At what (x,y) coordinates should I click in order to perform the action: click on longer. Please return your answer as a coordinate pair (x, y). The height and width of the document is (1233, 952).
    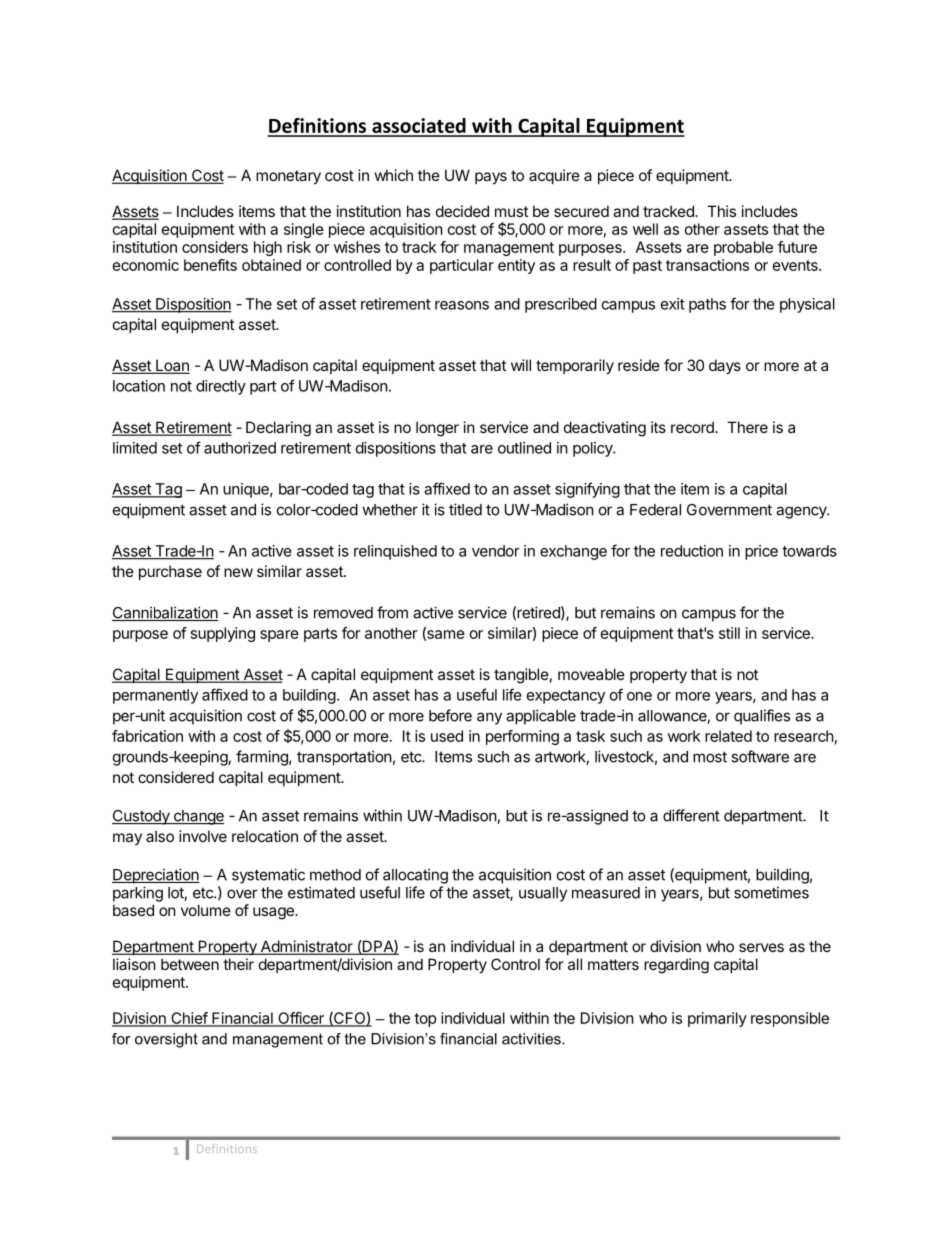
    Looking at the image, I should click on (437, 429).
